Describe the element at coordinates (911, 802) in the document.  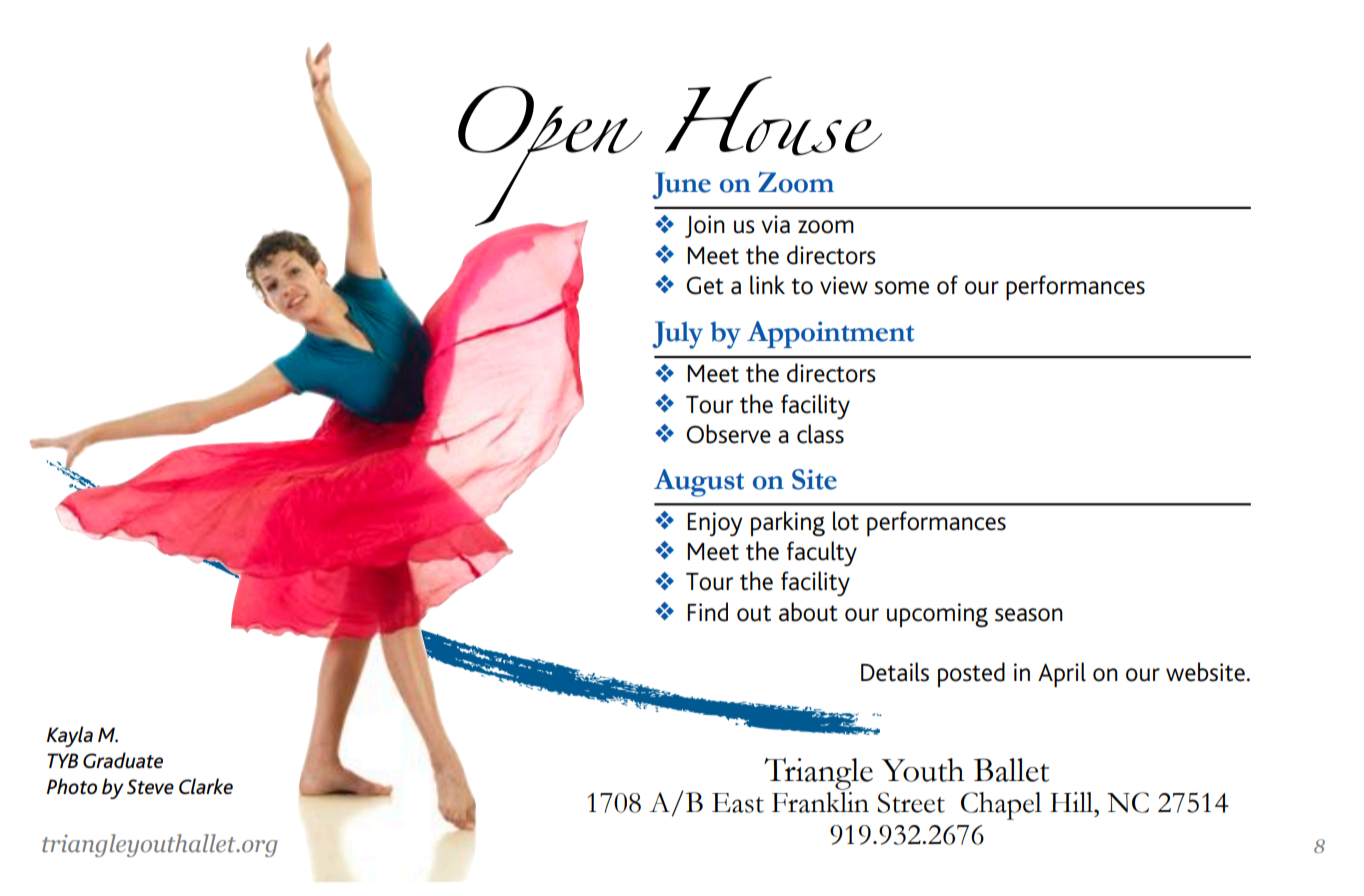
I see `Street` at that location.
